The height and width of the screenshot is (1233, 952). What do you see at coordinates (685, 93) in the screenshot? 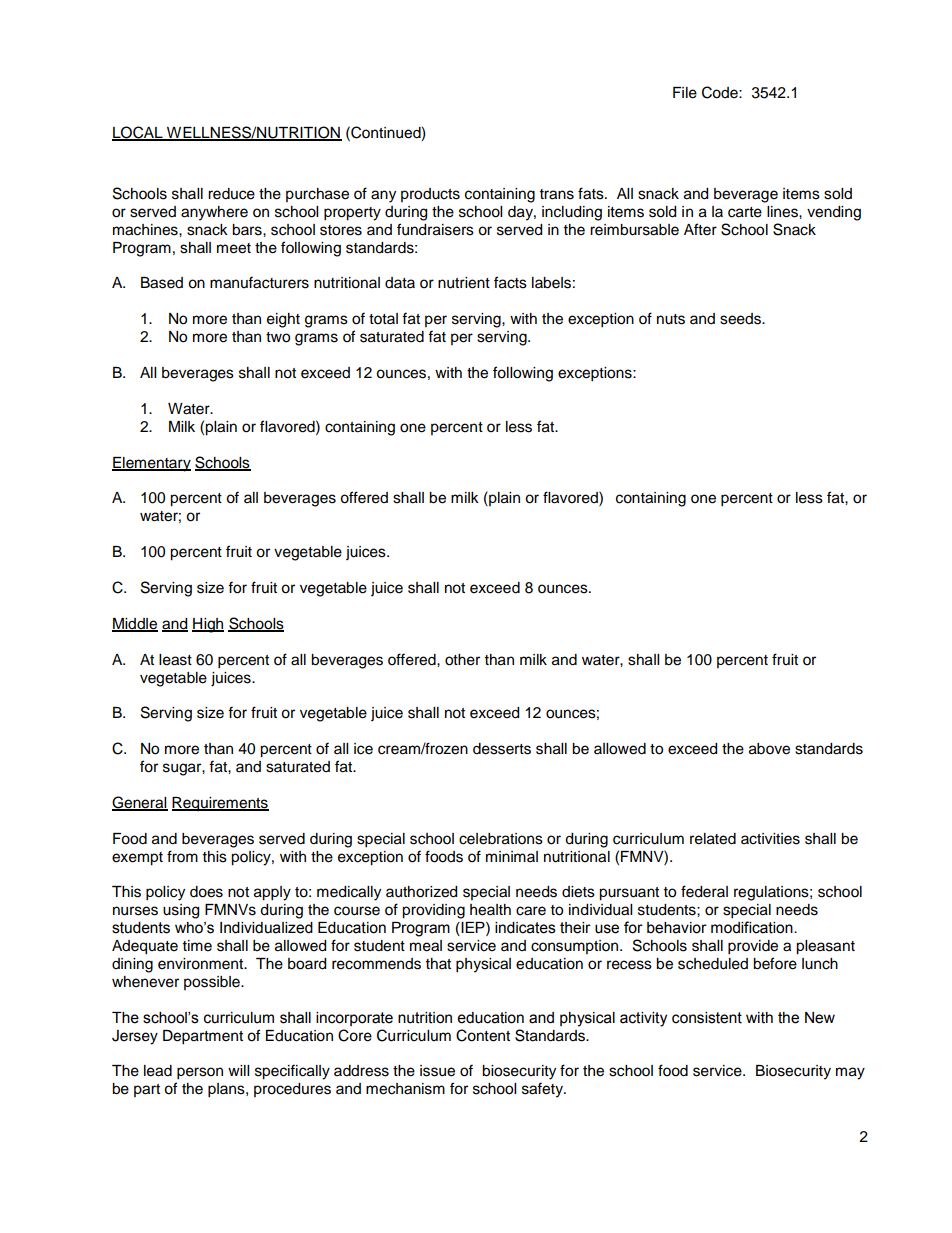
I see `File` at bounding box center [685, 93].
